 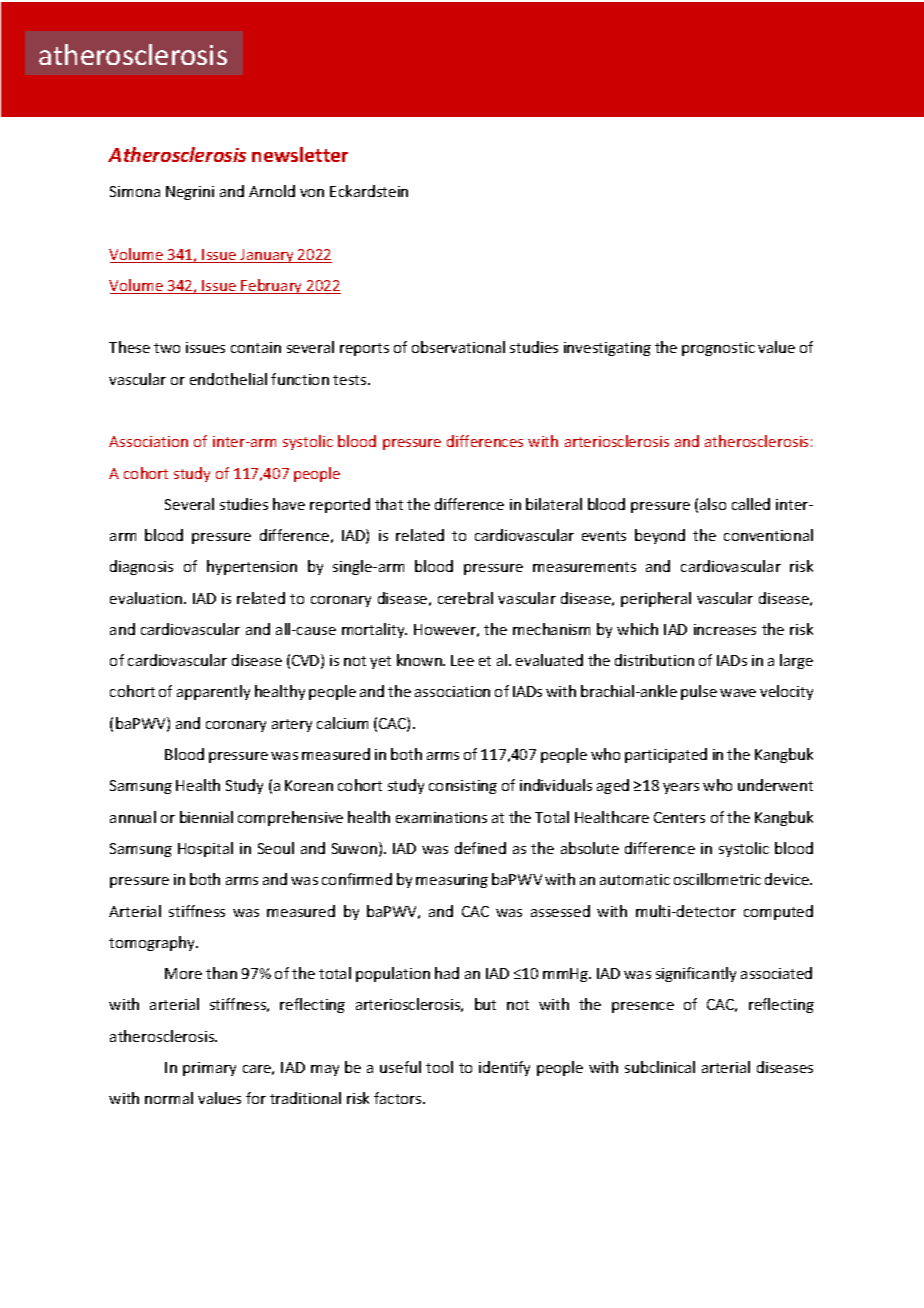 I want to click on Arnold, so click(x=272, y=191).
